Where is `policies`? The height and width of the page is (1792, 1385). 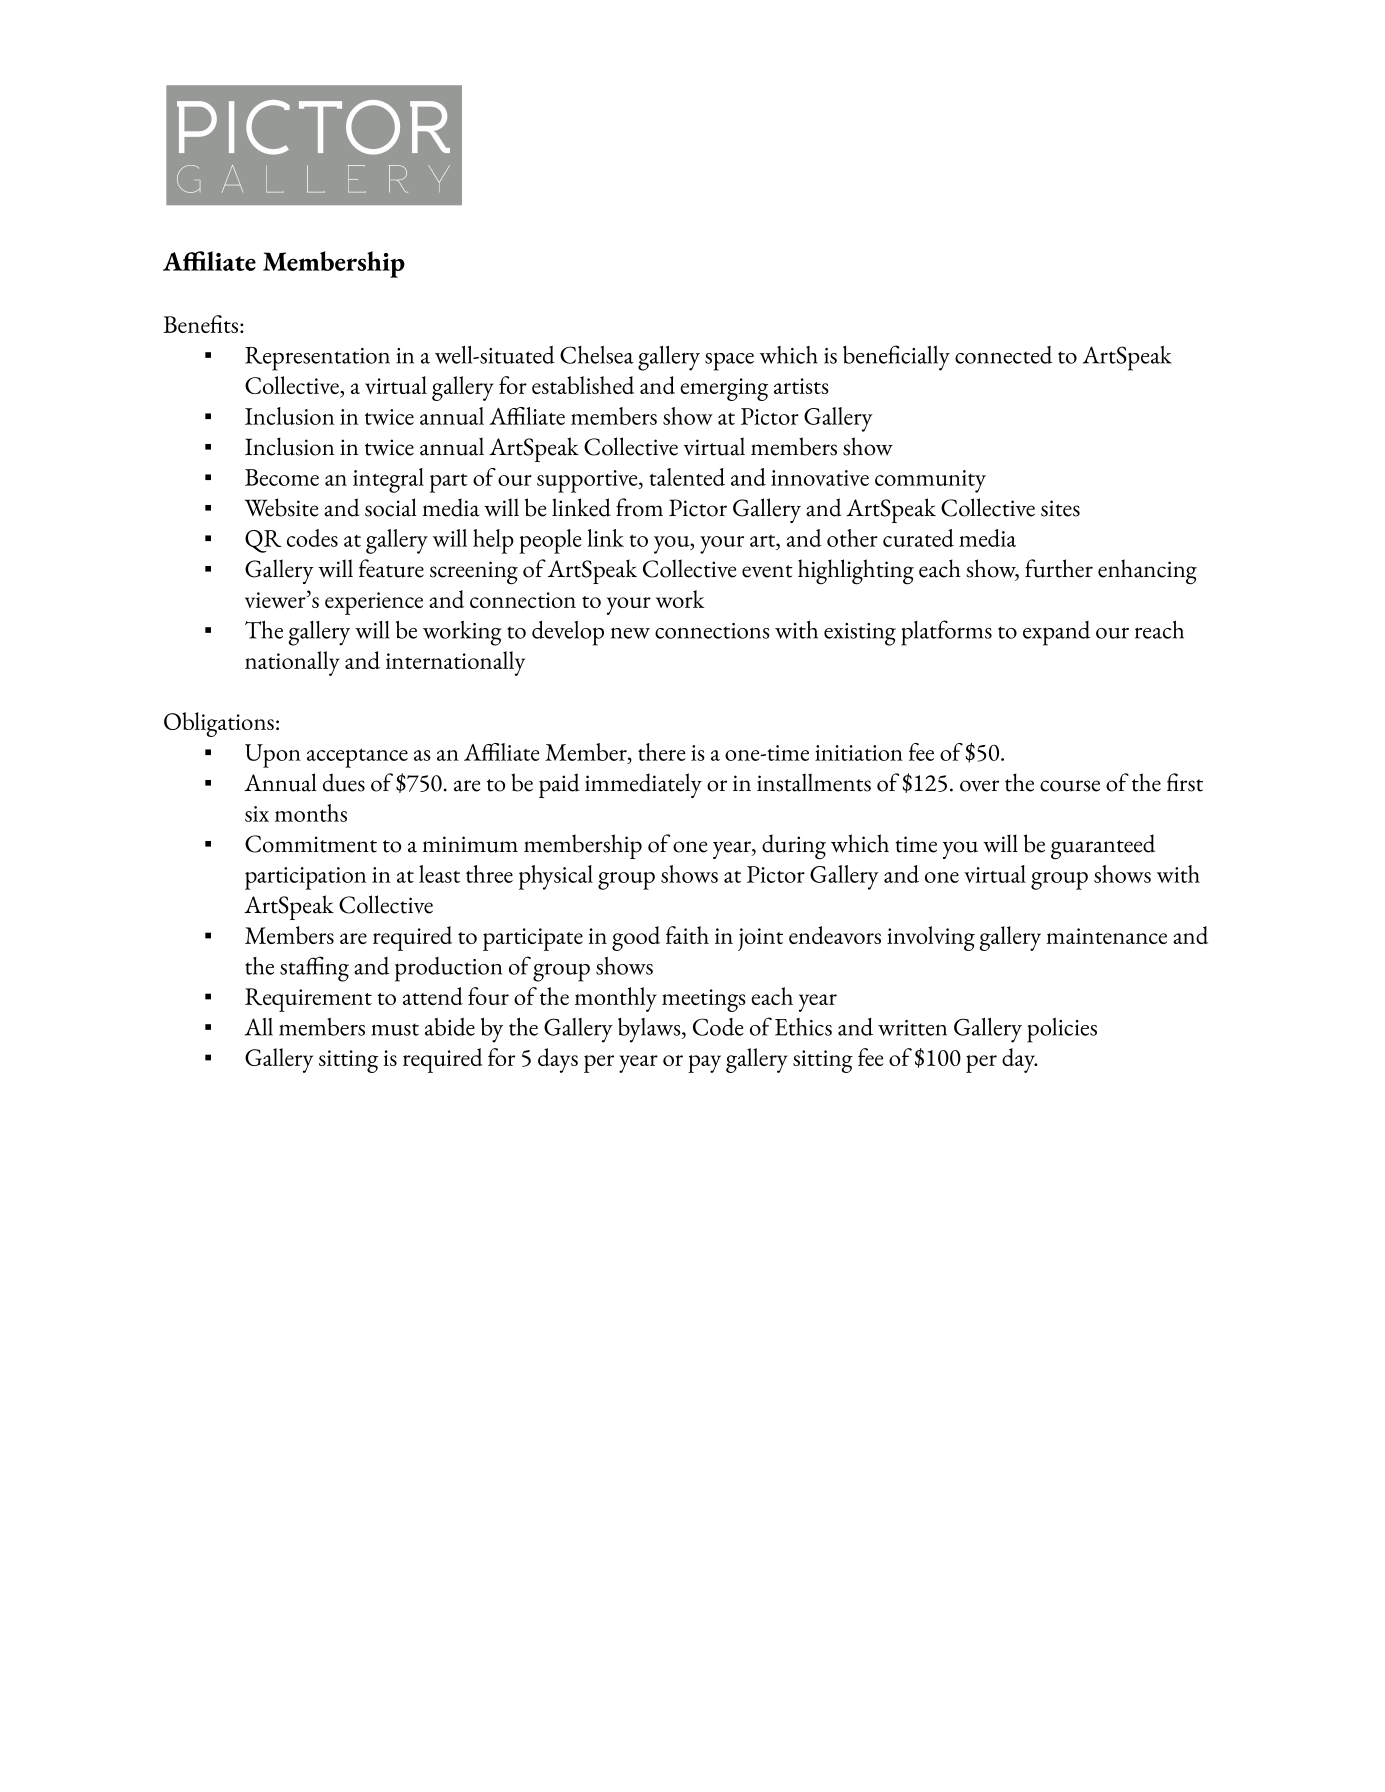 policies is located at coordinates (1062, 1030).
